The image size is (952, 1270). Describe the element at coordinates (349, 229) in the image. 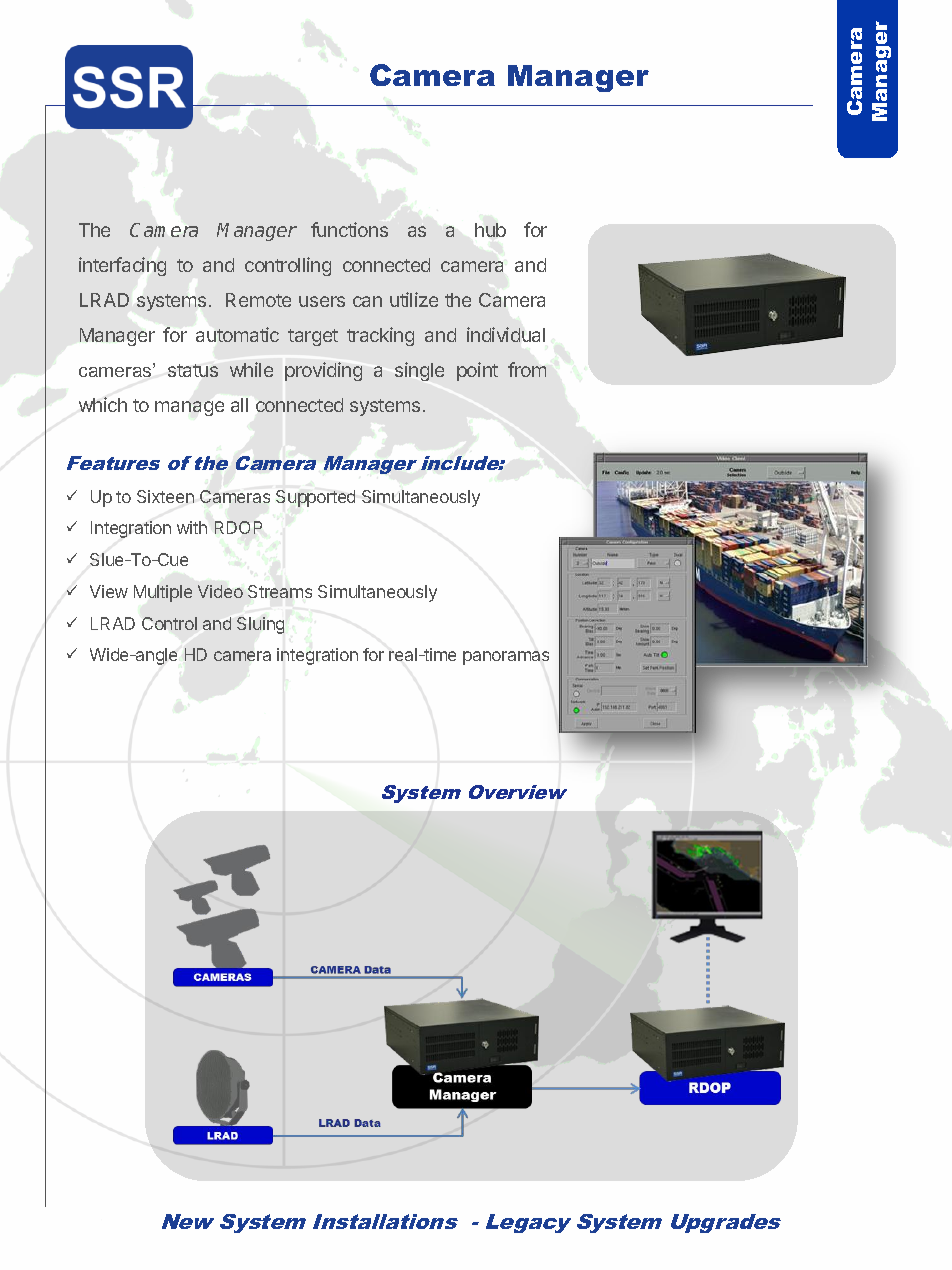

I see `functions` at that location.
